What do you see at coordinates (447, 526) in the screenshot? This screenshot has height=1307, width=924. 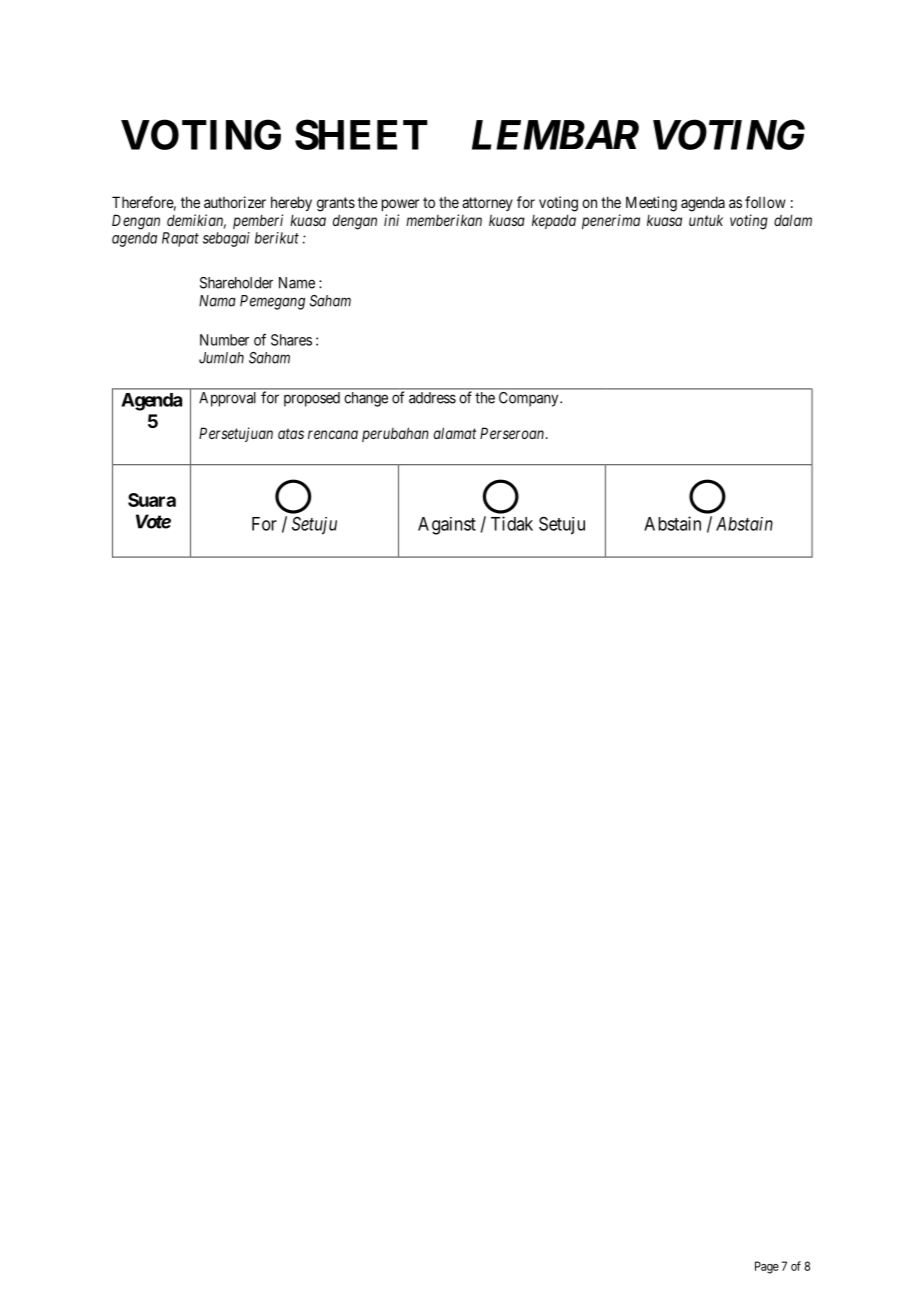 I see `Against` at bounding box center [447, 526].
